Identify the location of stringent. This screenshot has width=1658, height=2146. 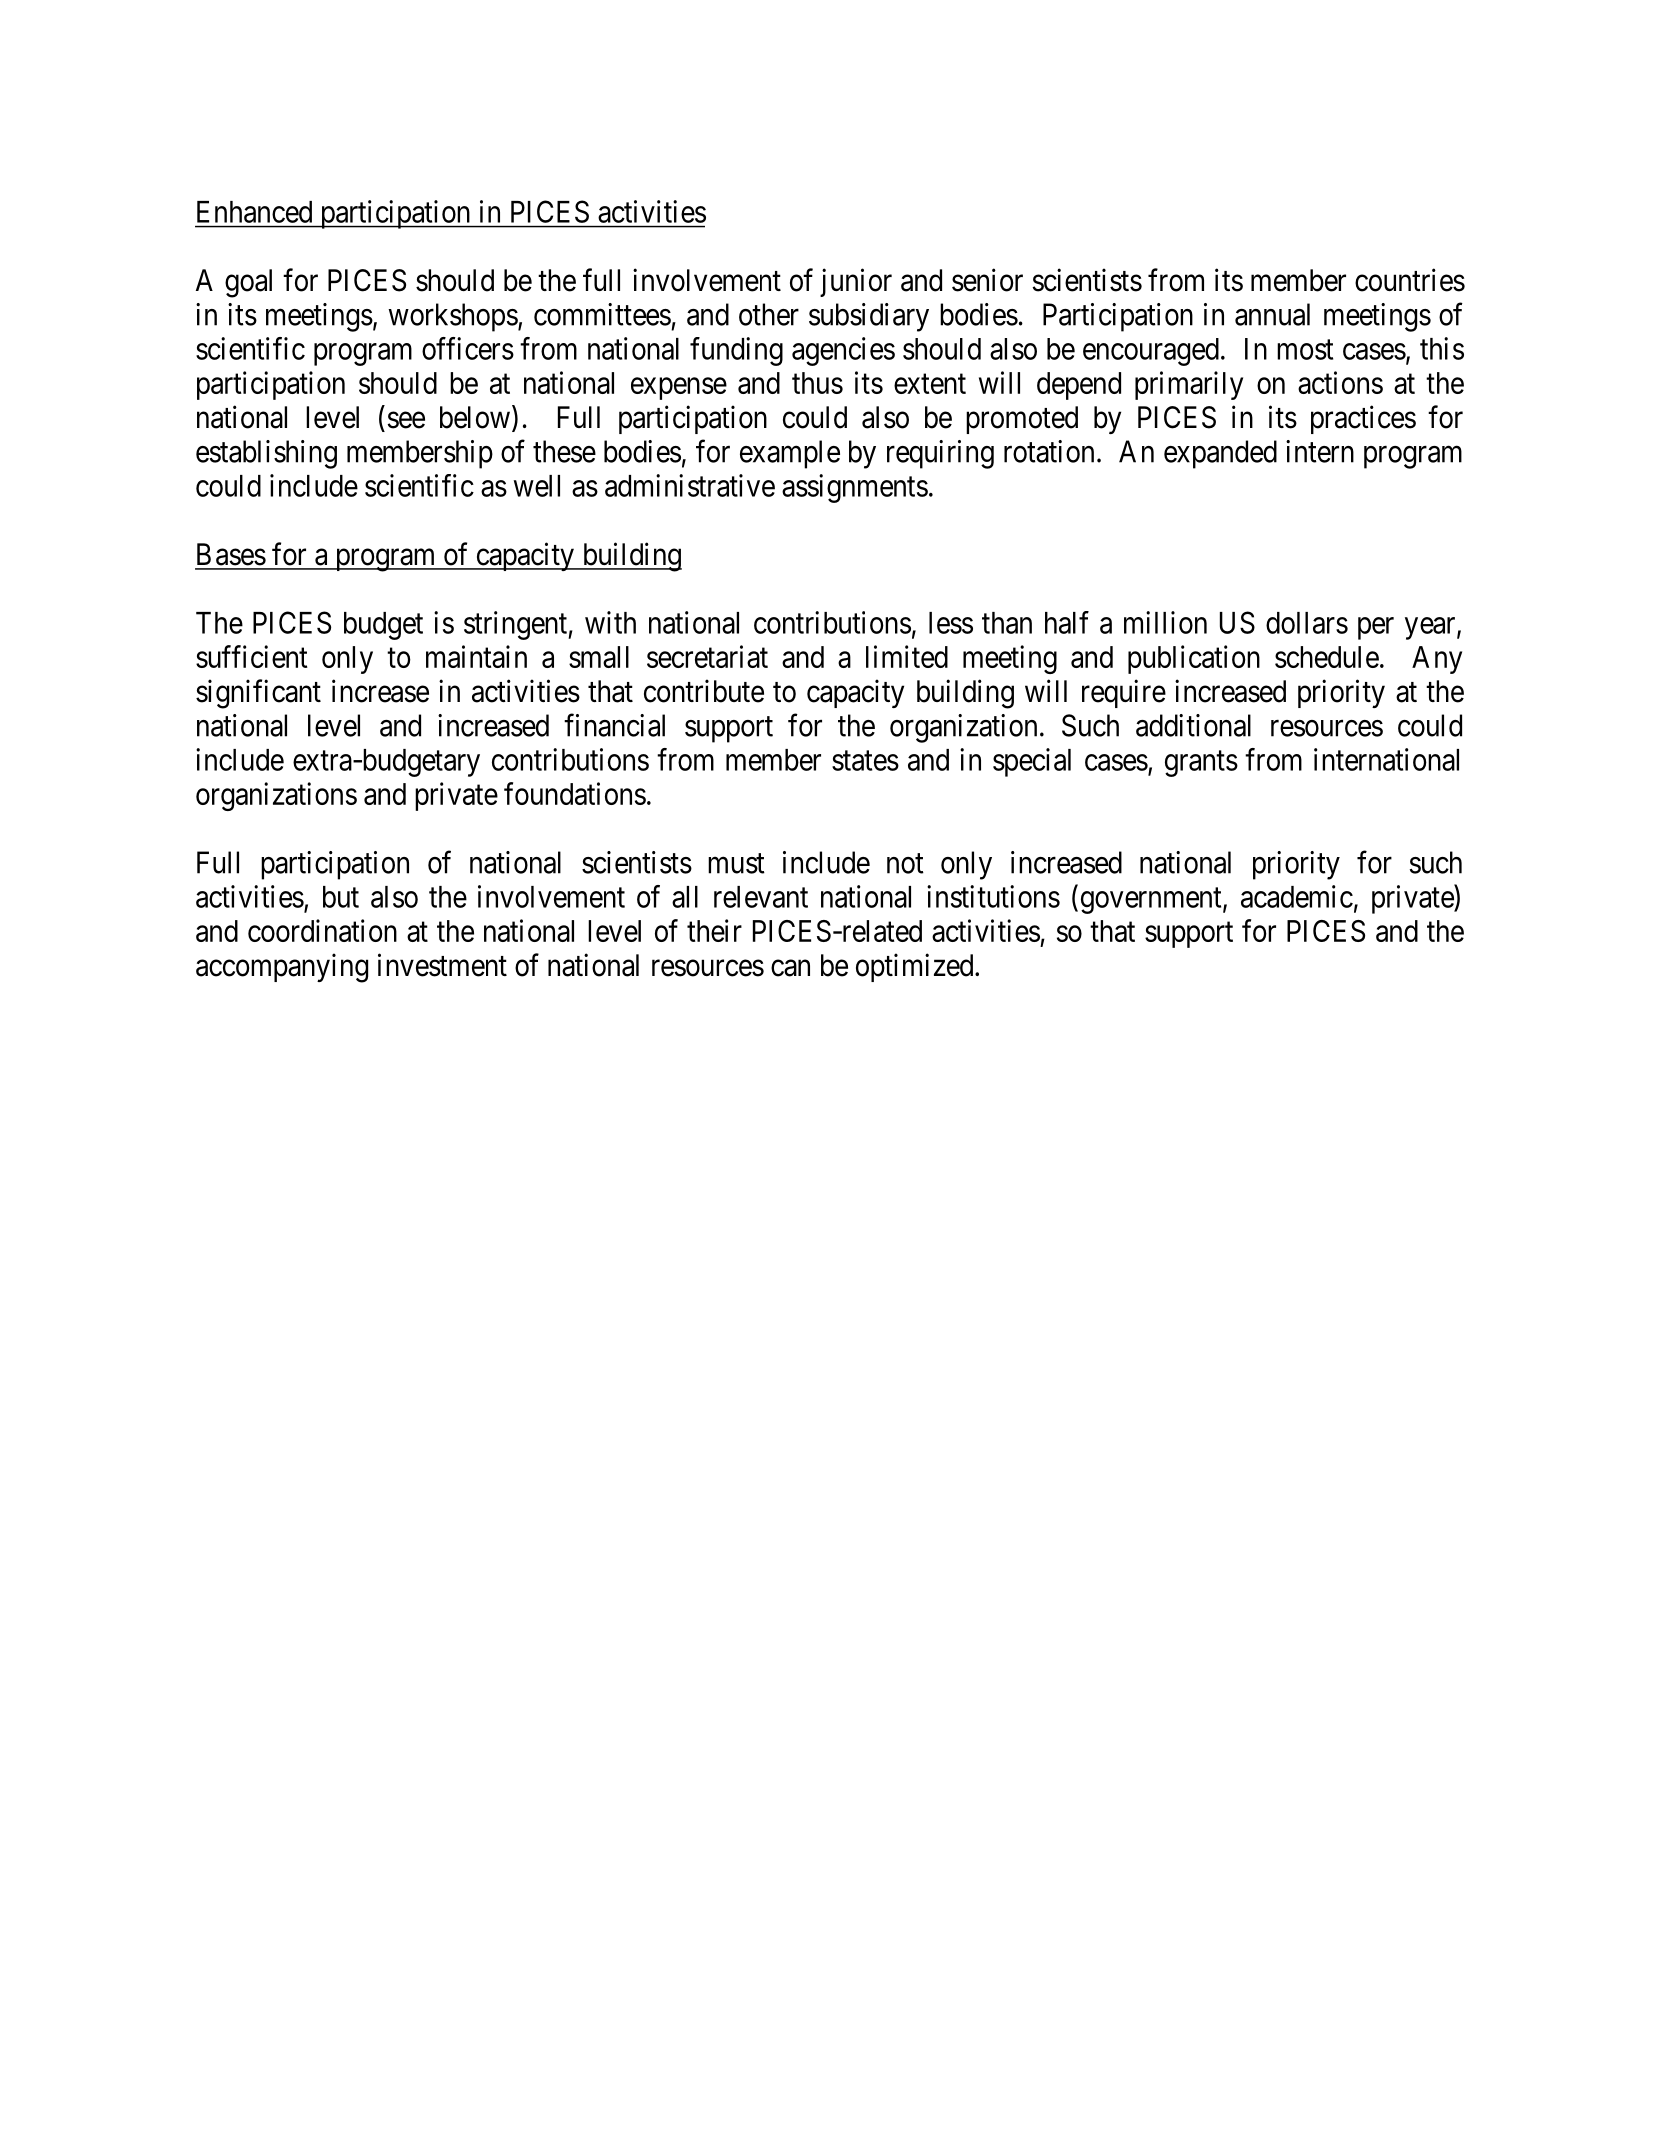
(516, 625).
